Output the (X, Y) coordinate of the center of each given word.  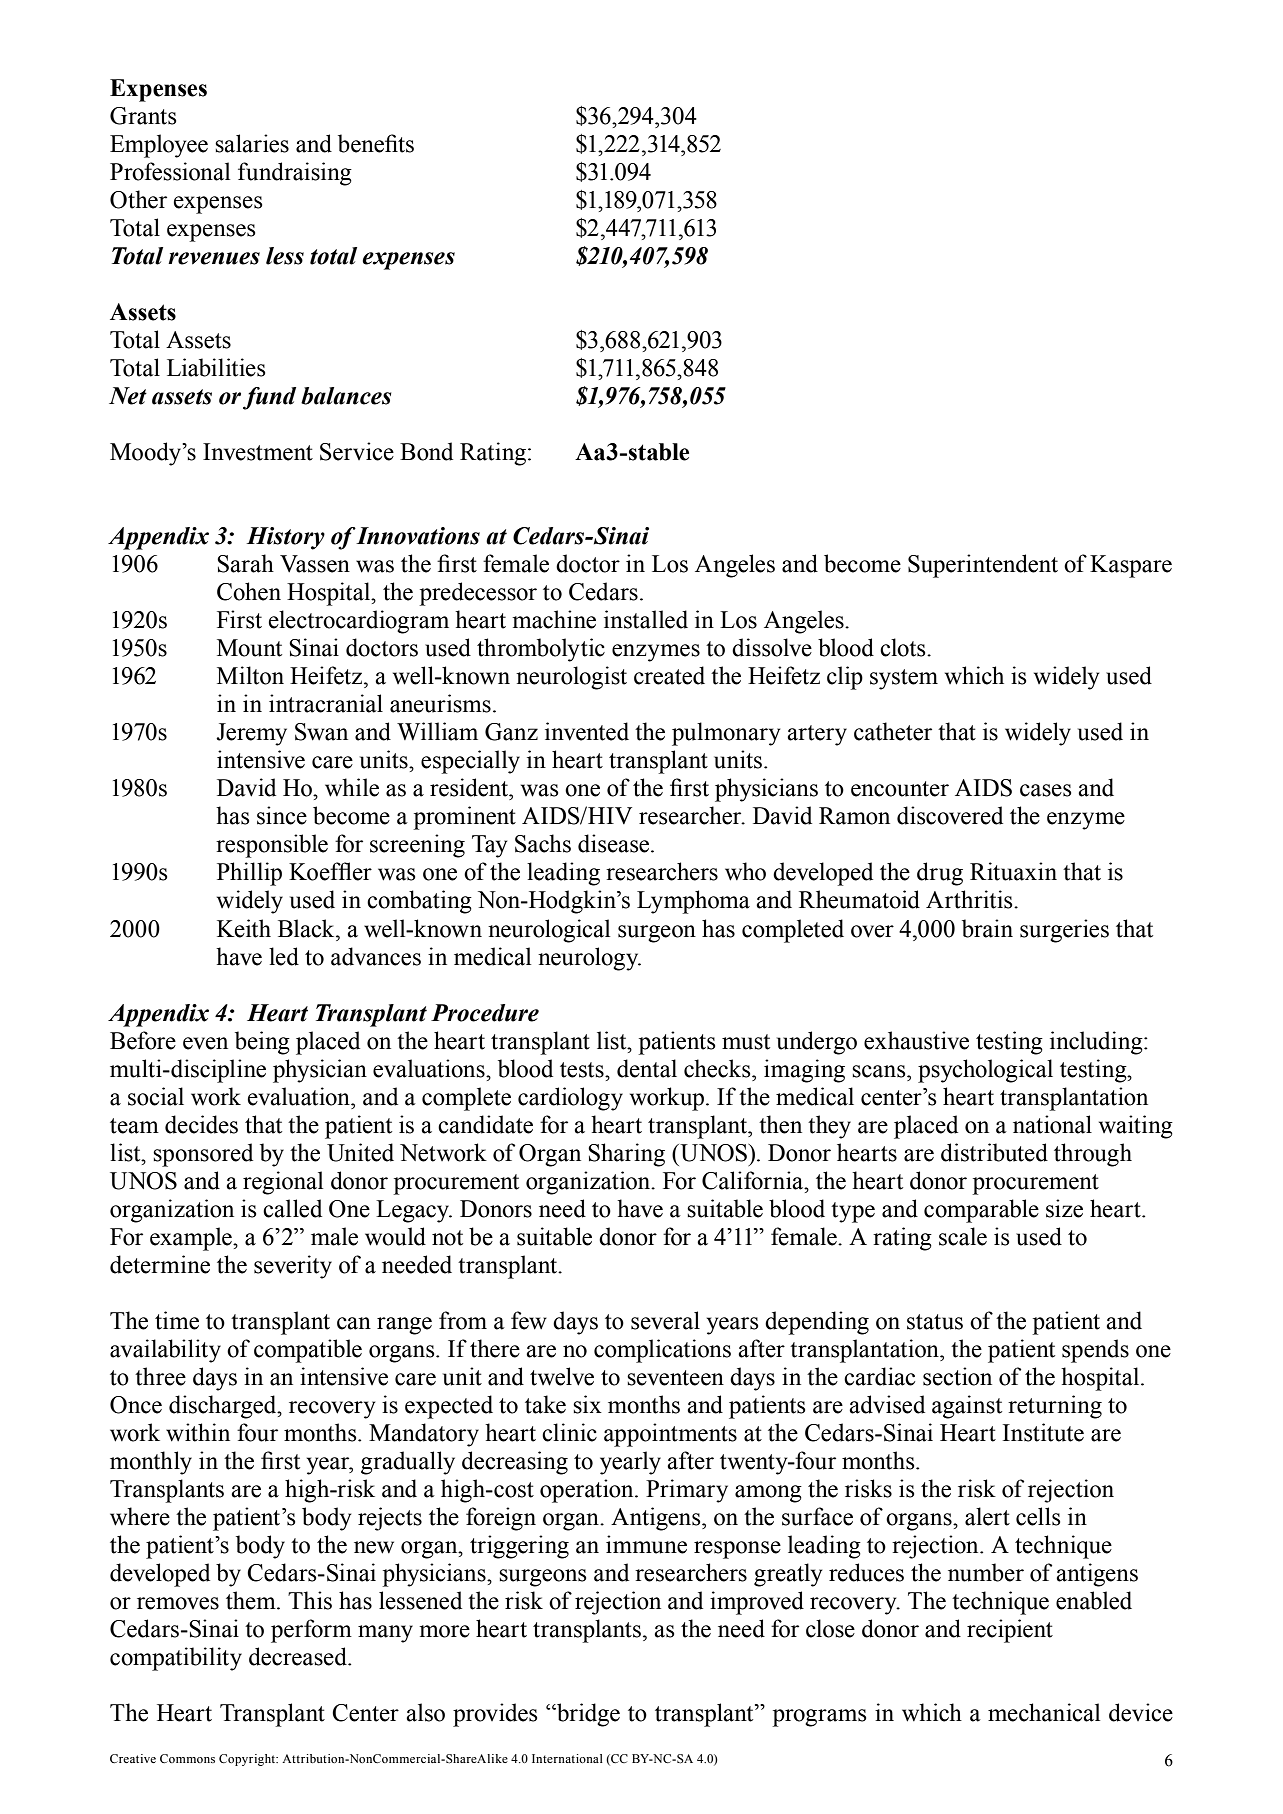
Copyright (248, 1760)
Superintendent (983, 566)
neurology (589, 959)
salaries (252, 143)
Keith (244, 928)
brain (987, 928)
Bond (426, 451)
